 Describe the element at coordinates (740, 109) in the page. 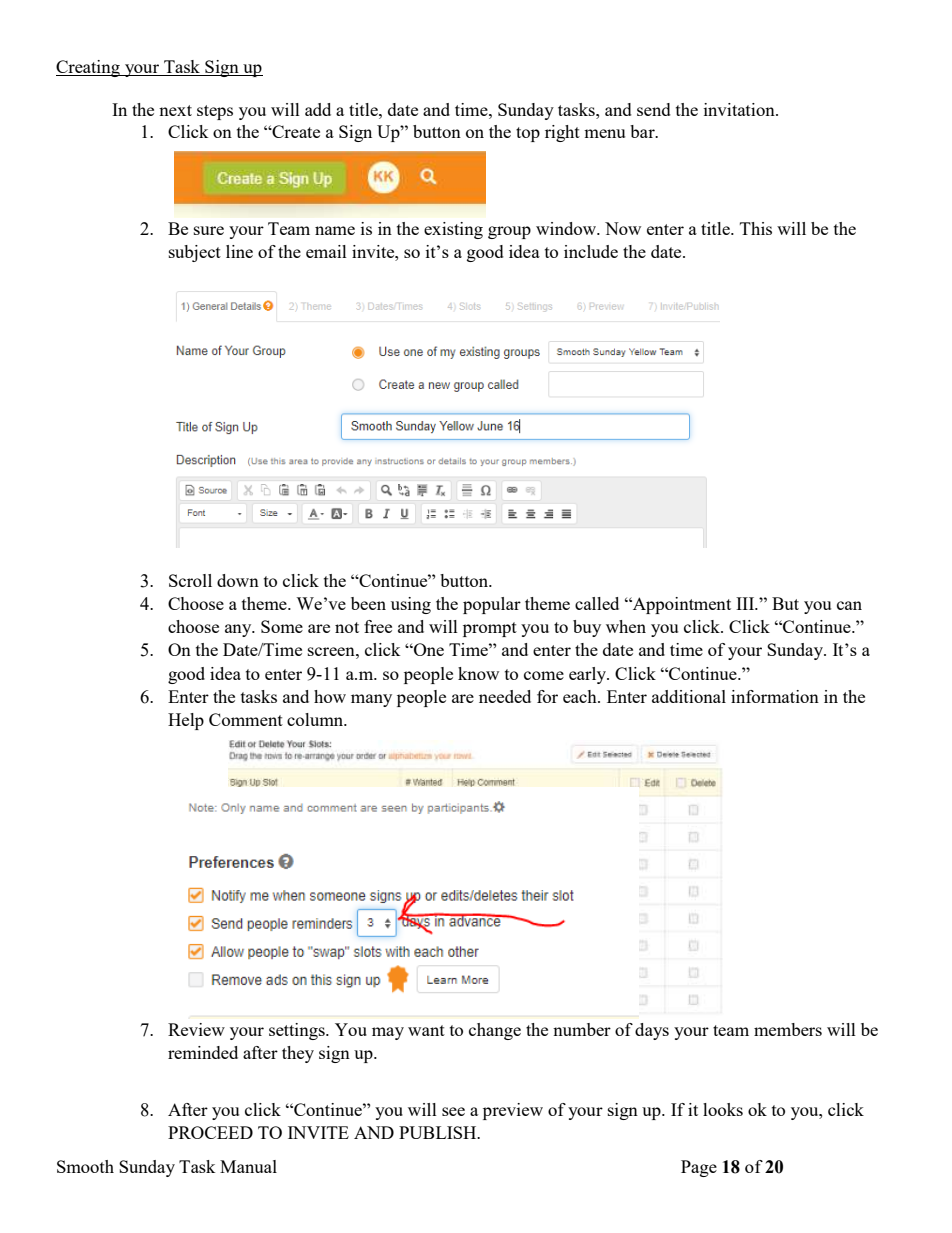

I see `invitation` at that location.
